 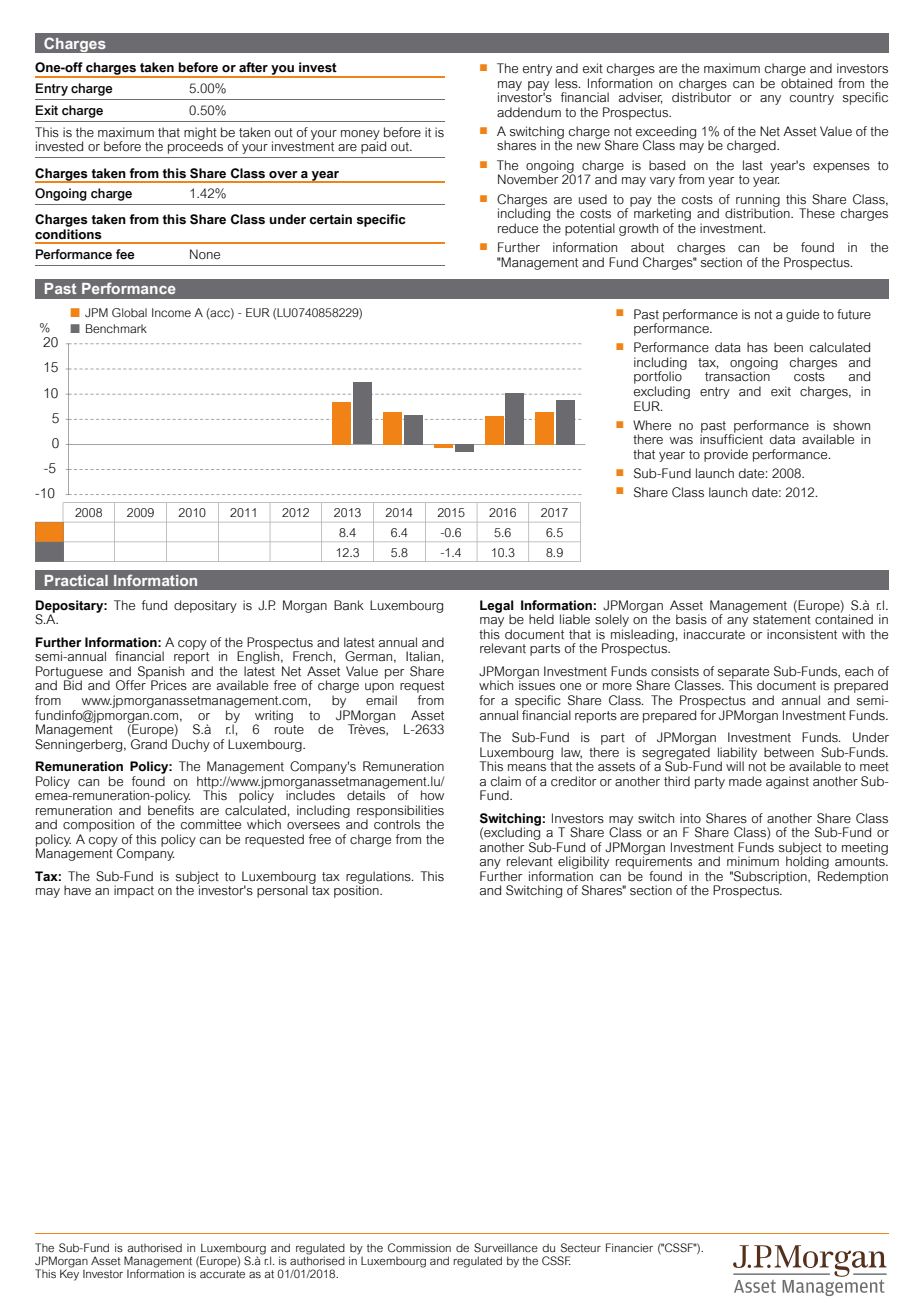 I want to click on Surveillance, so click(x=506, y=1247).
